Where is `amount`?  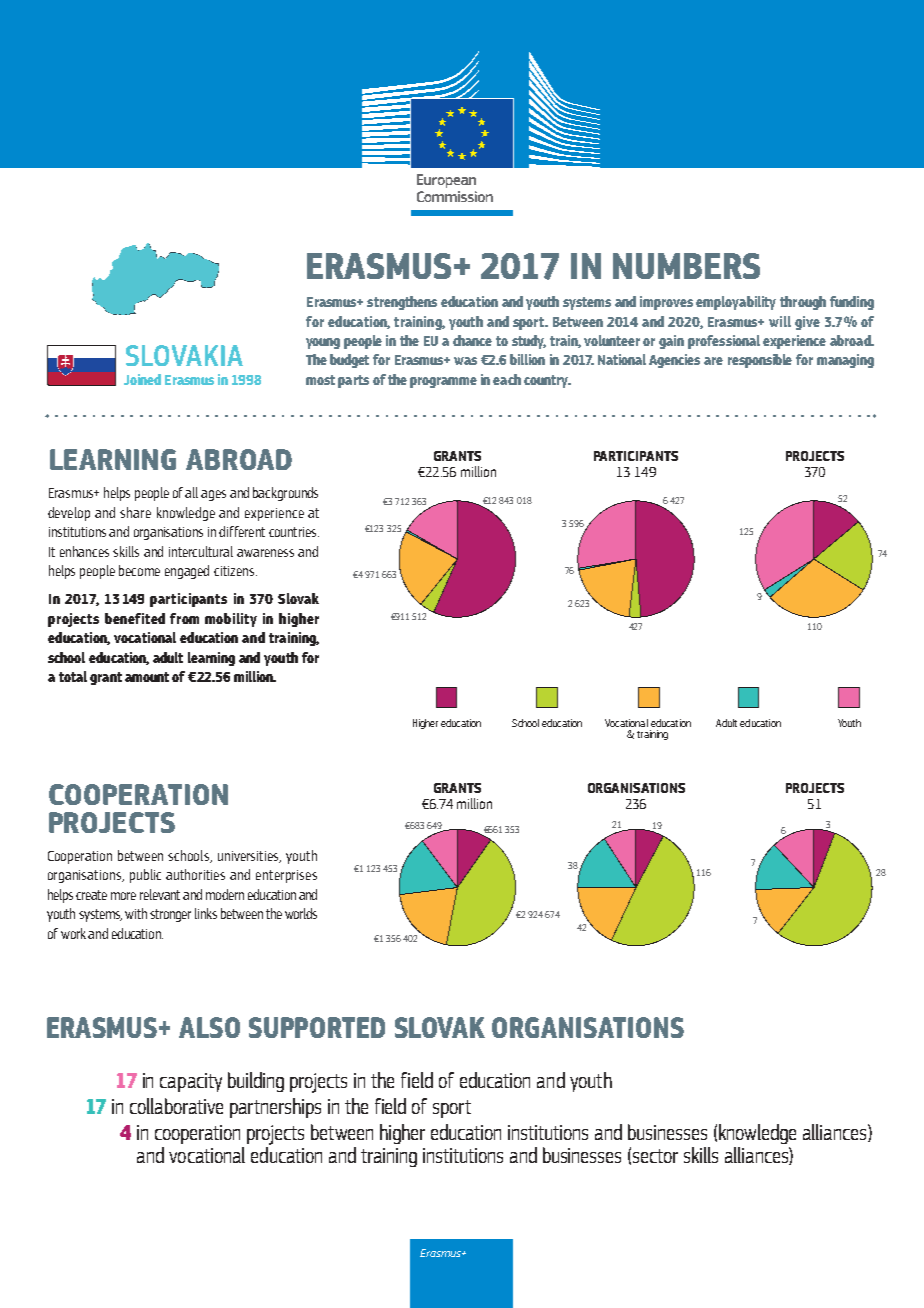 amount is located at coordinates (147, 677).
